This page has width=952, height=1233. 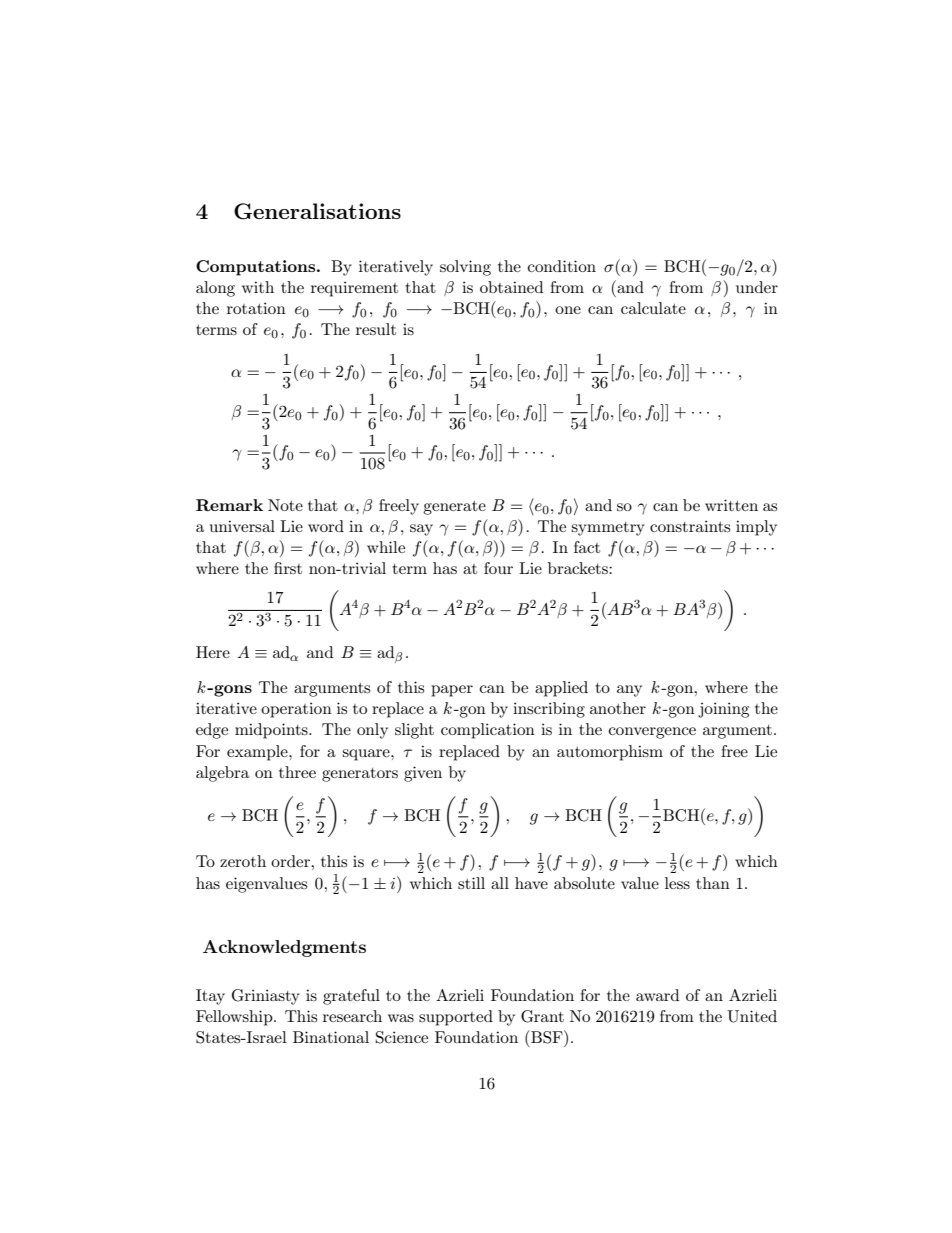 I want to click on solving, so click(x=465, y=268).
